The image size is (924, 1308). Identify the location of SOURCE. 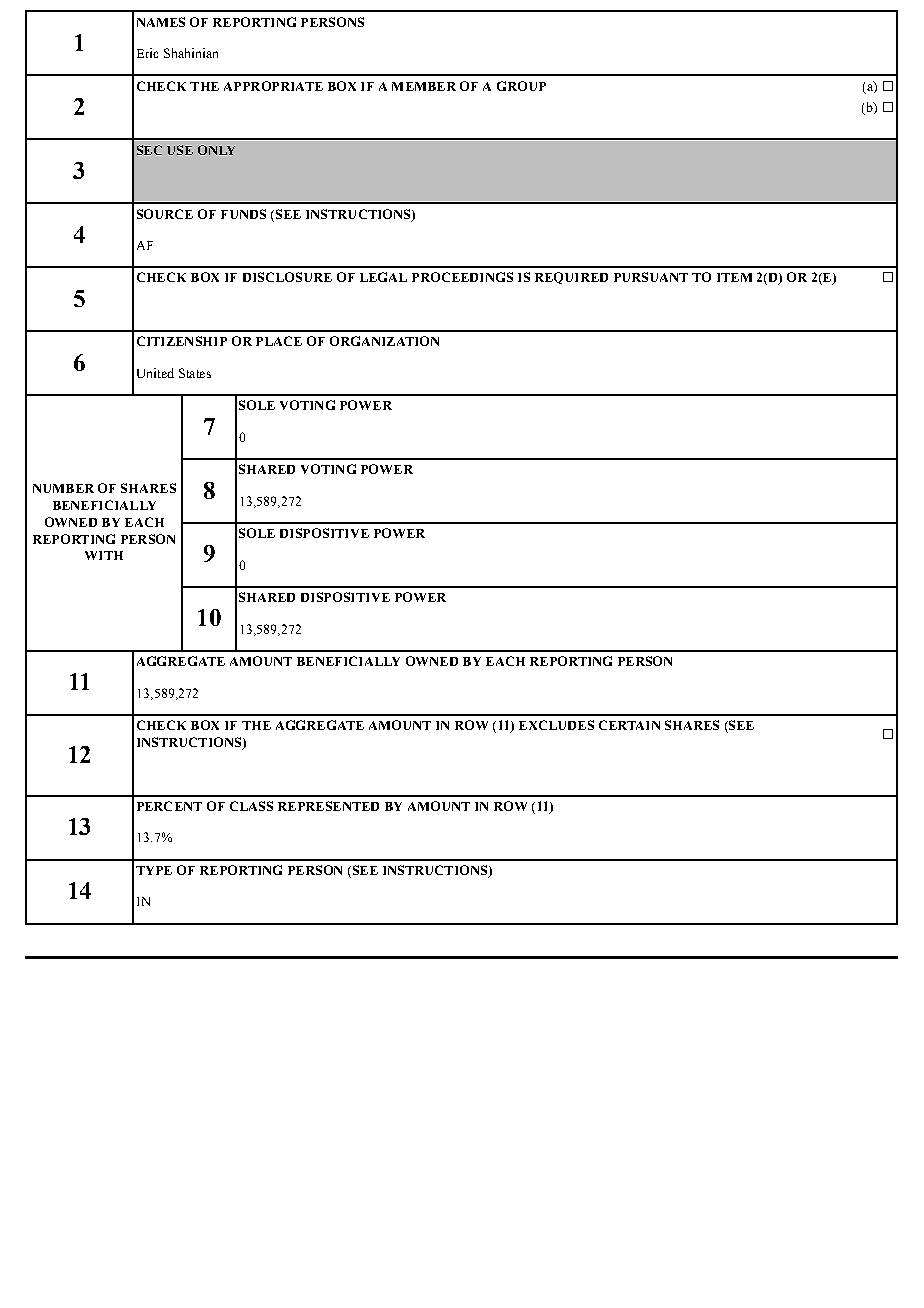
(165, 214).
